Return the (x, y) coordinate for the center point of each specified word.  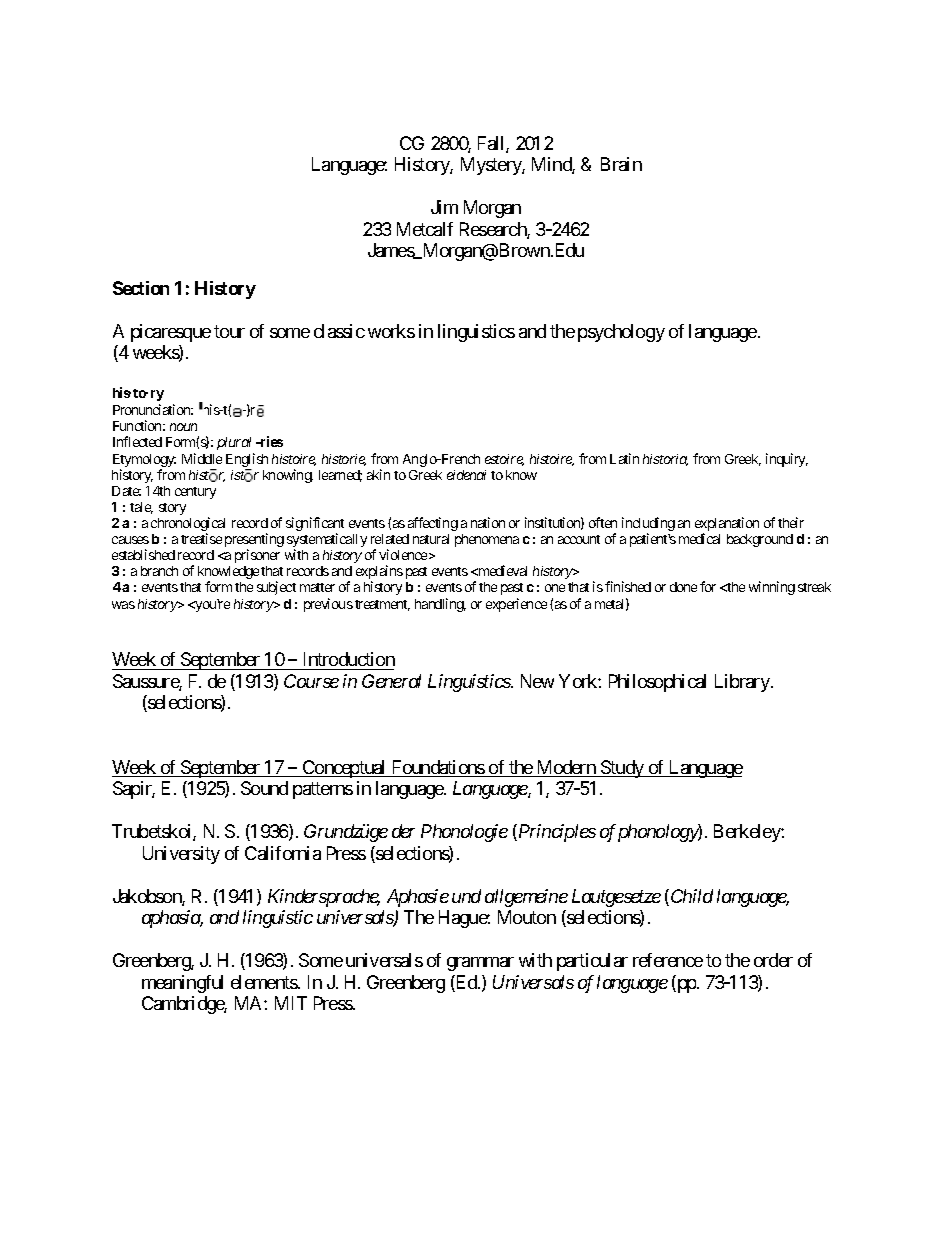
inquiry (787, 460)
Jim (444, 207)
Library (743, 683)
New (537, 681)
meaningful (182, 984)
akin (378, 474)
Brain (621, 164)
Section (141, 288)
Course (311, 681)
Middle (202, 458)
